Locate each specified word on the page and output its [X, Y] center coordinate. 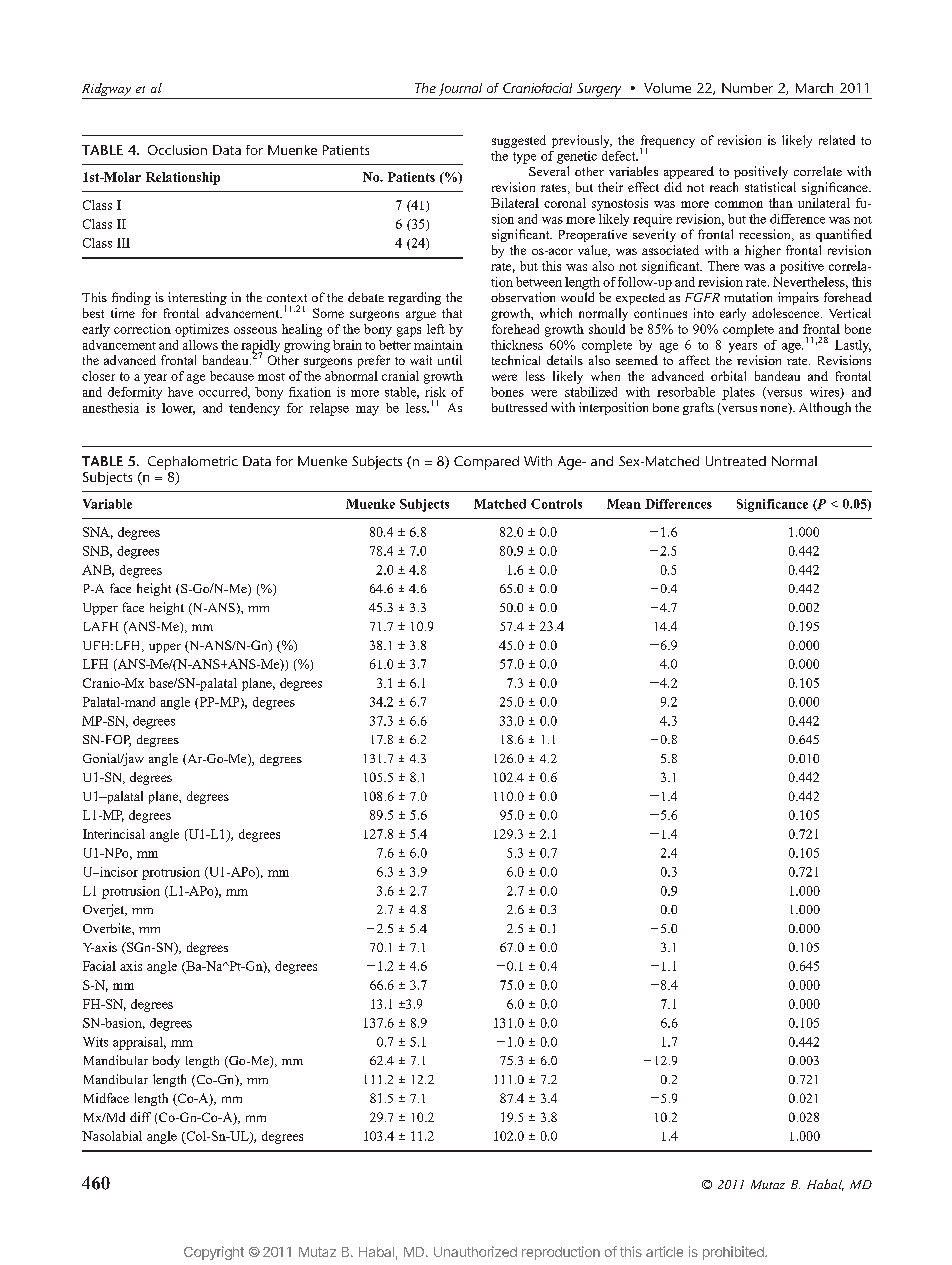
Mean [624, 504]
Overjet [105, 910]
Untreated [736, 461]
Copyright [214, 1253]
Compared [486, 463]
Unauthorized [475, 1251]
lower [178, 409]
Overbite [108, 928]
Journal [460, 89]
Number [747, 88]
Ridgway [107, 91]
